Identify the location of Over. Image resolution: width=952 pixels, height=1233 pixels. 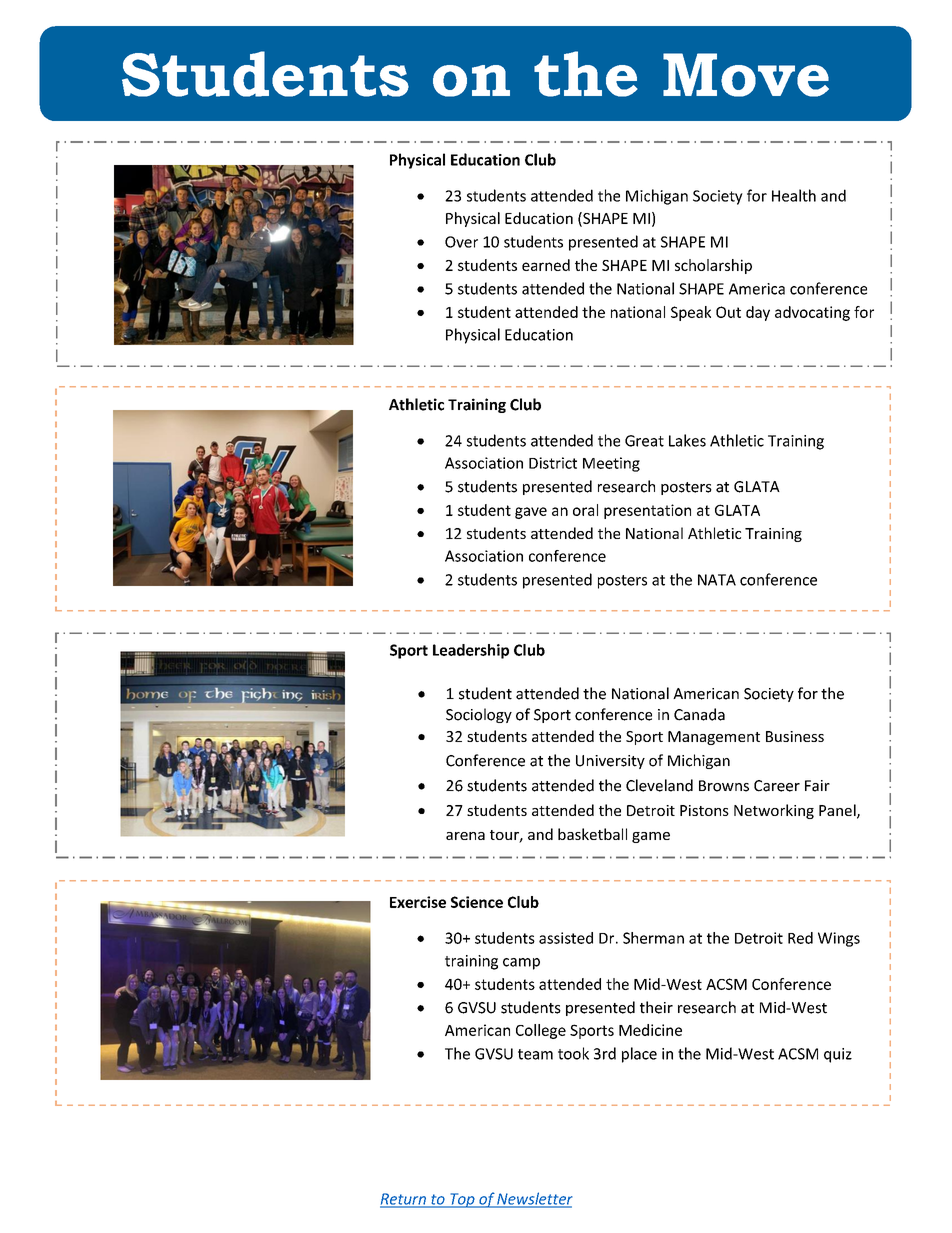
(461, 242).
